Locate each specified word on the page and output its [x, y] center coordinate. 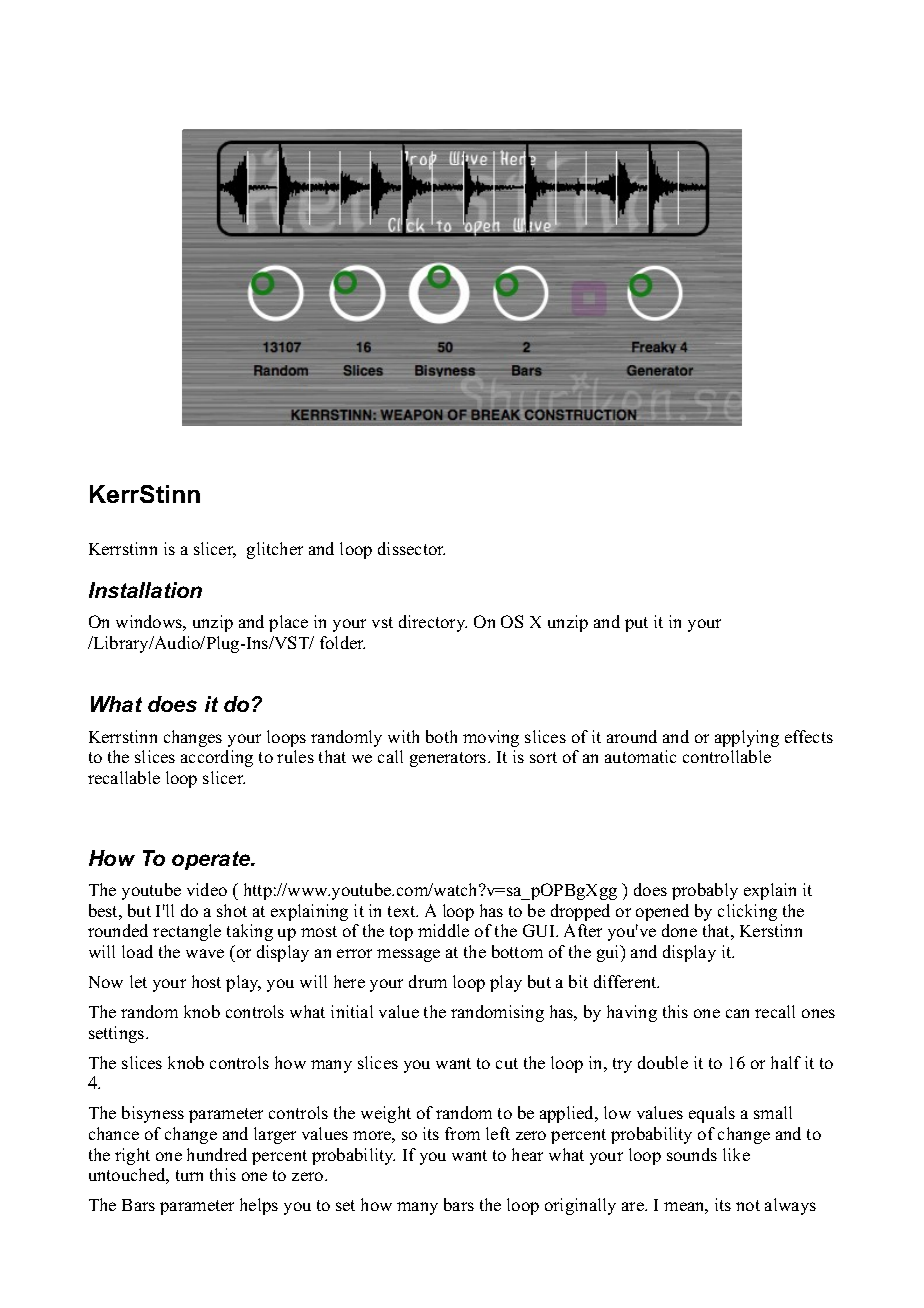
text [403, 911]
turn [189, 1175]
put [636, 624]
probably [705, 891]
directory [433, 623]
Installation [145, 590]
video [207, 889]
